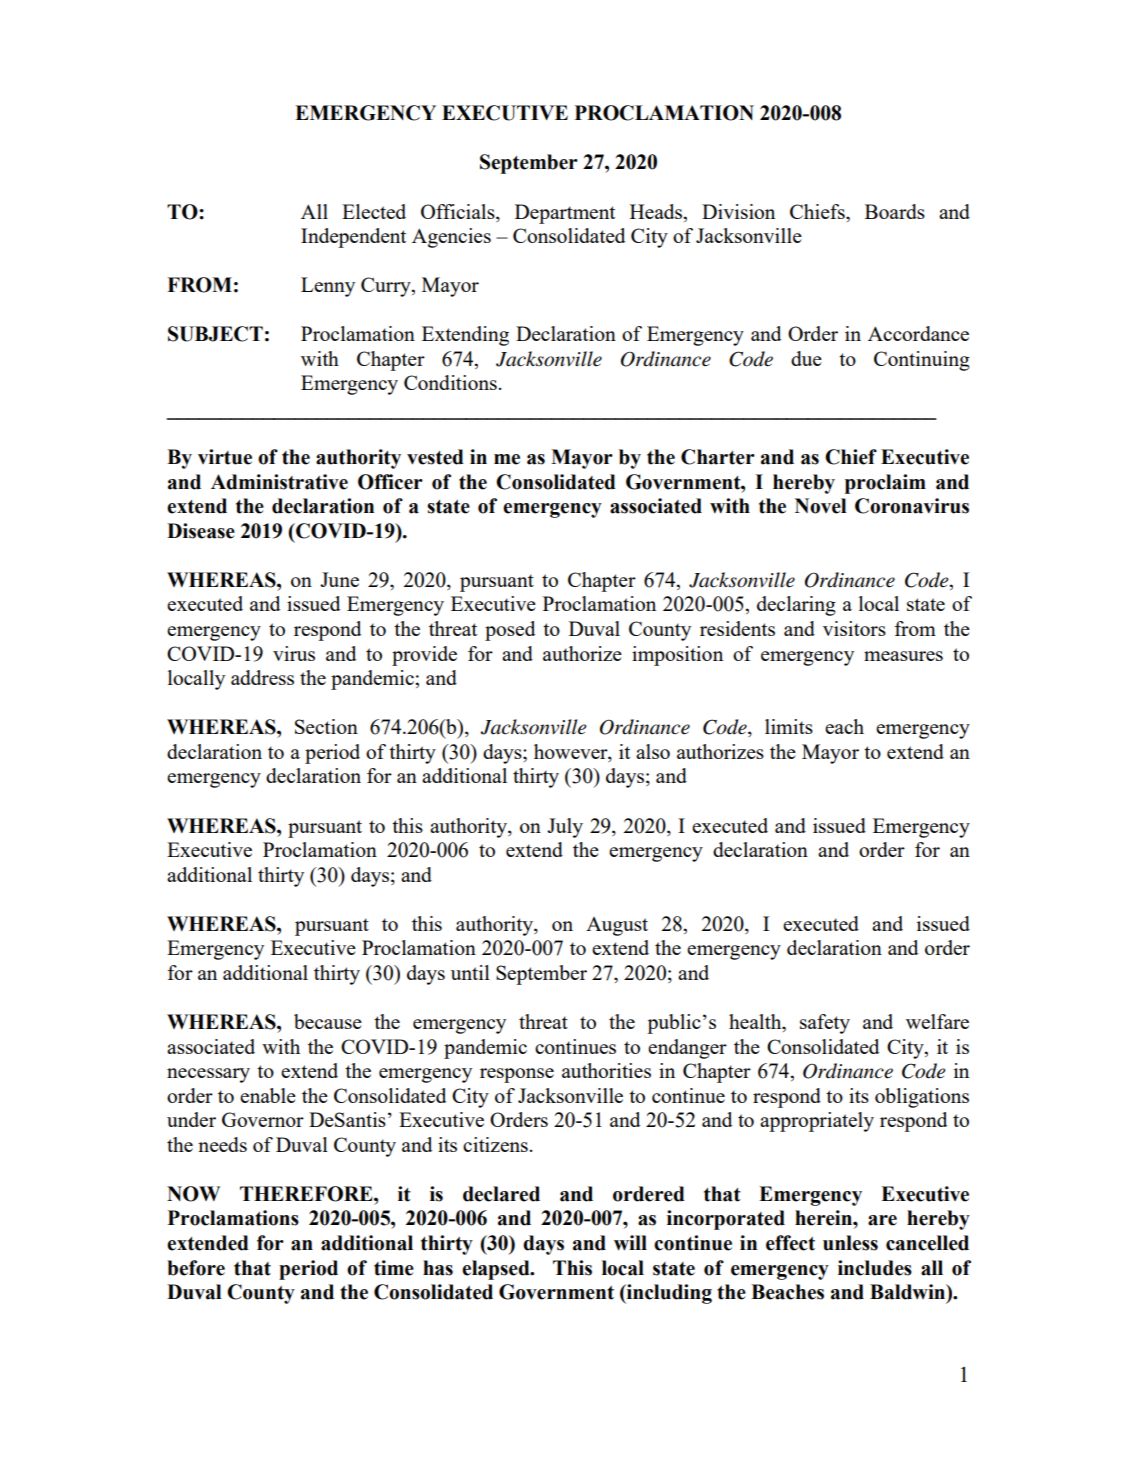 This screenshot has height=1471, width=1137. I want to click on also, so click(653, 751).
